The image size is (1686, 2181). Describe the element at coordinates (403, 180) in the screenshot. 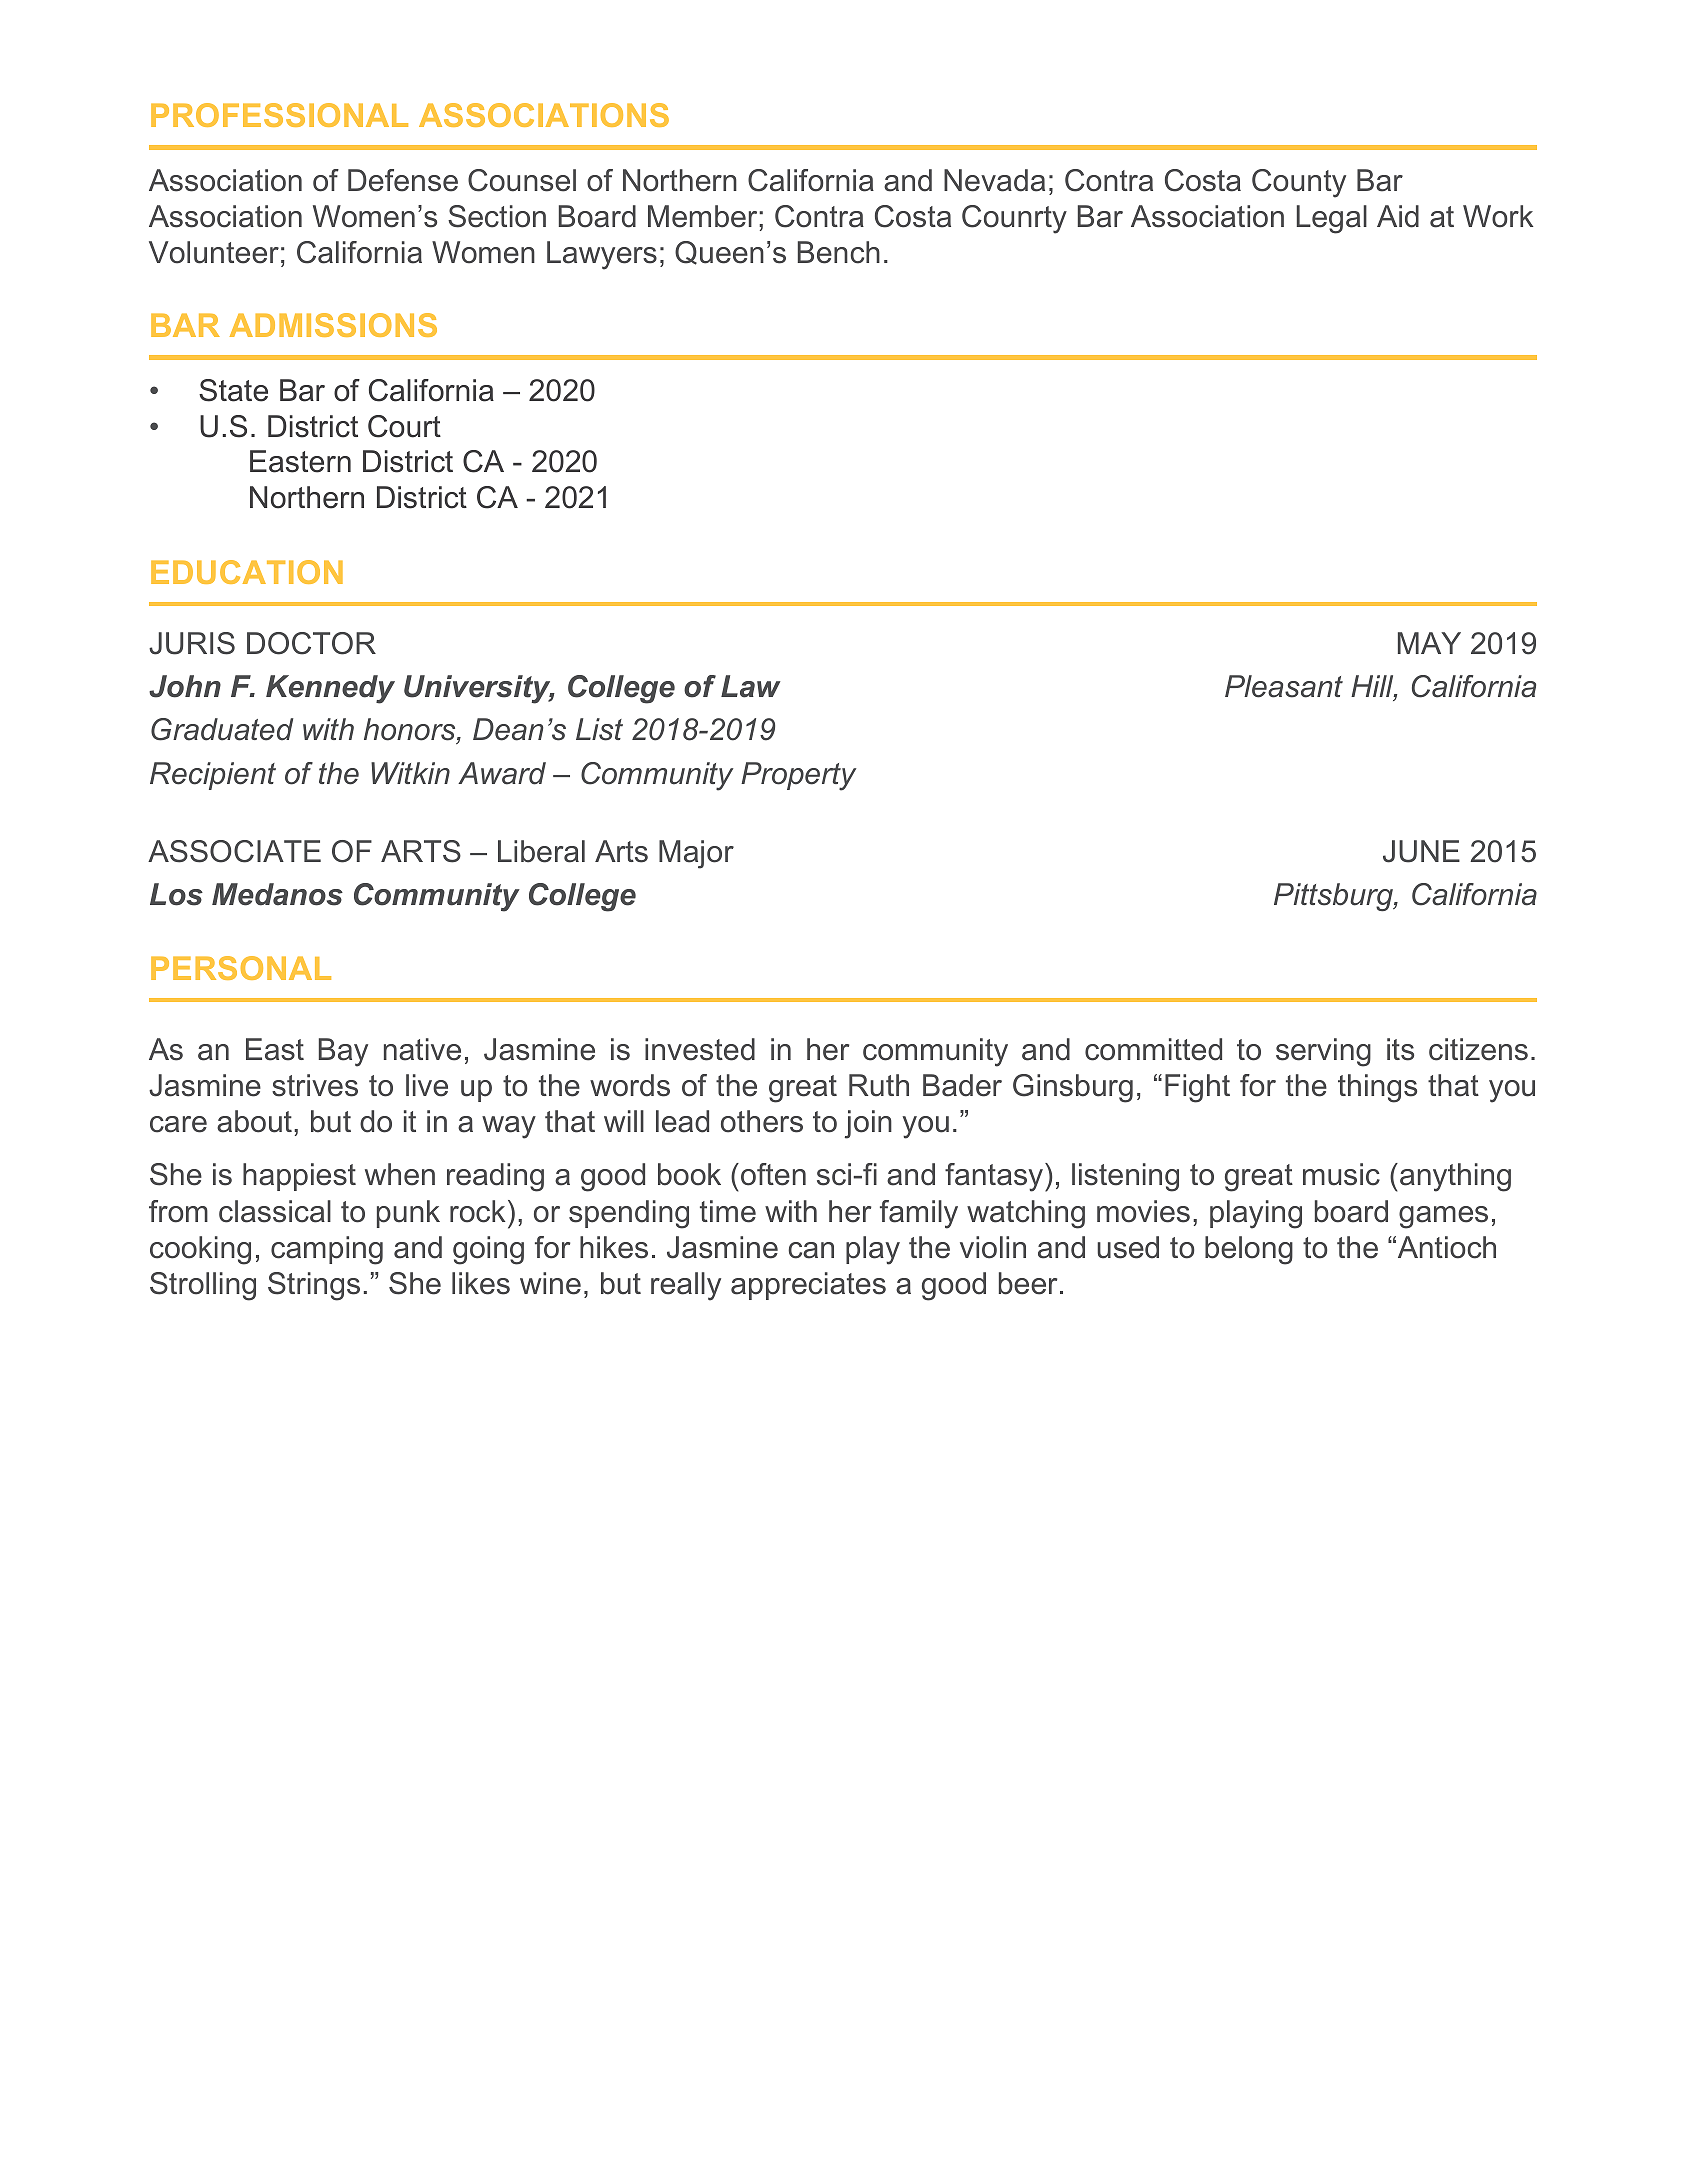

I see `Defense` at that location.
